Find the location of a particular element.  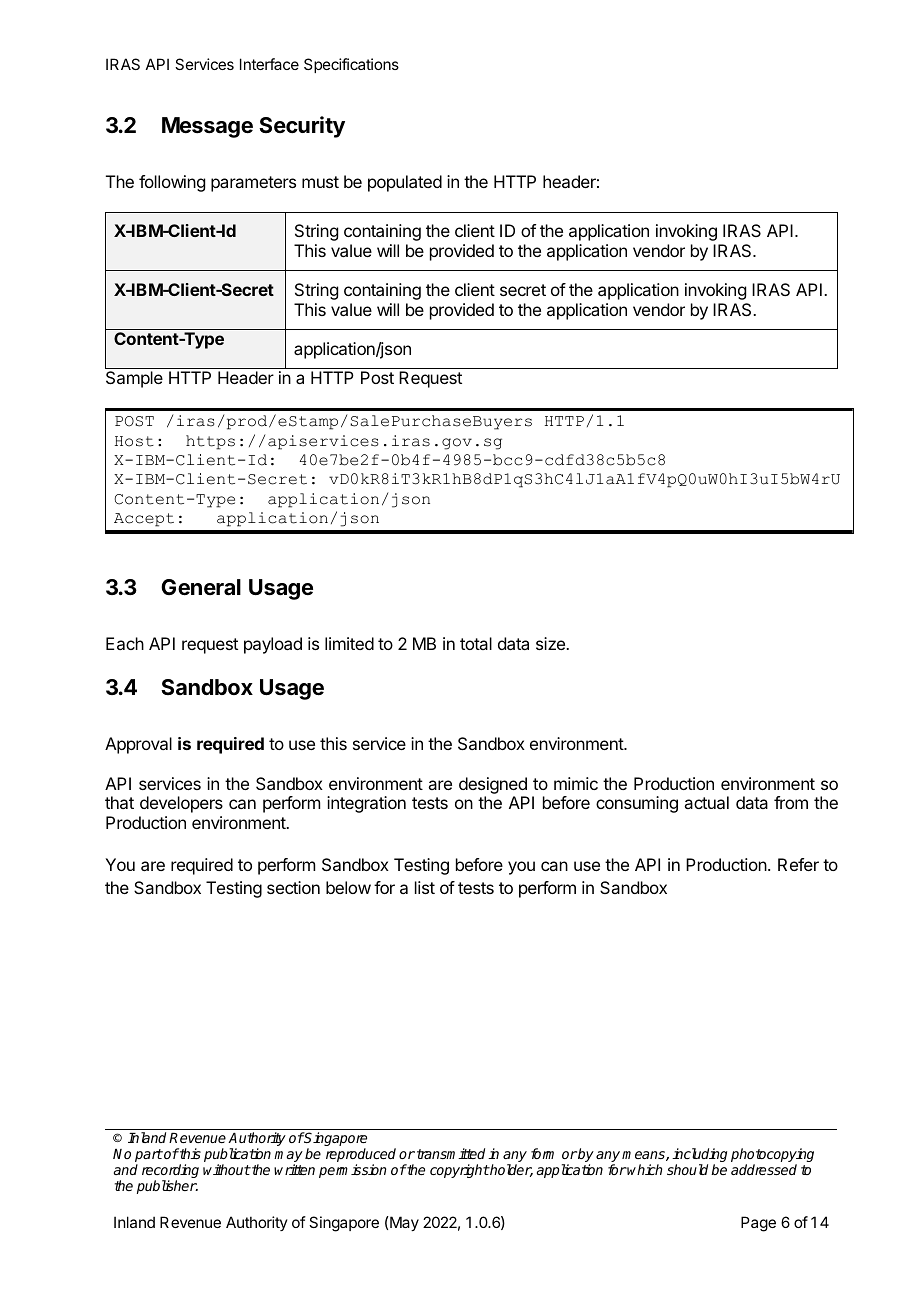

size is located at coordinates (551, 643).
